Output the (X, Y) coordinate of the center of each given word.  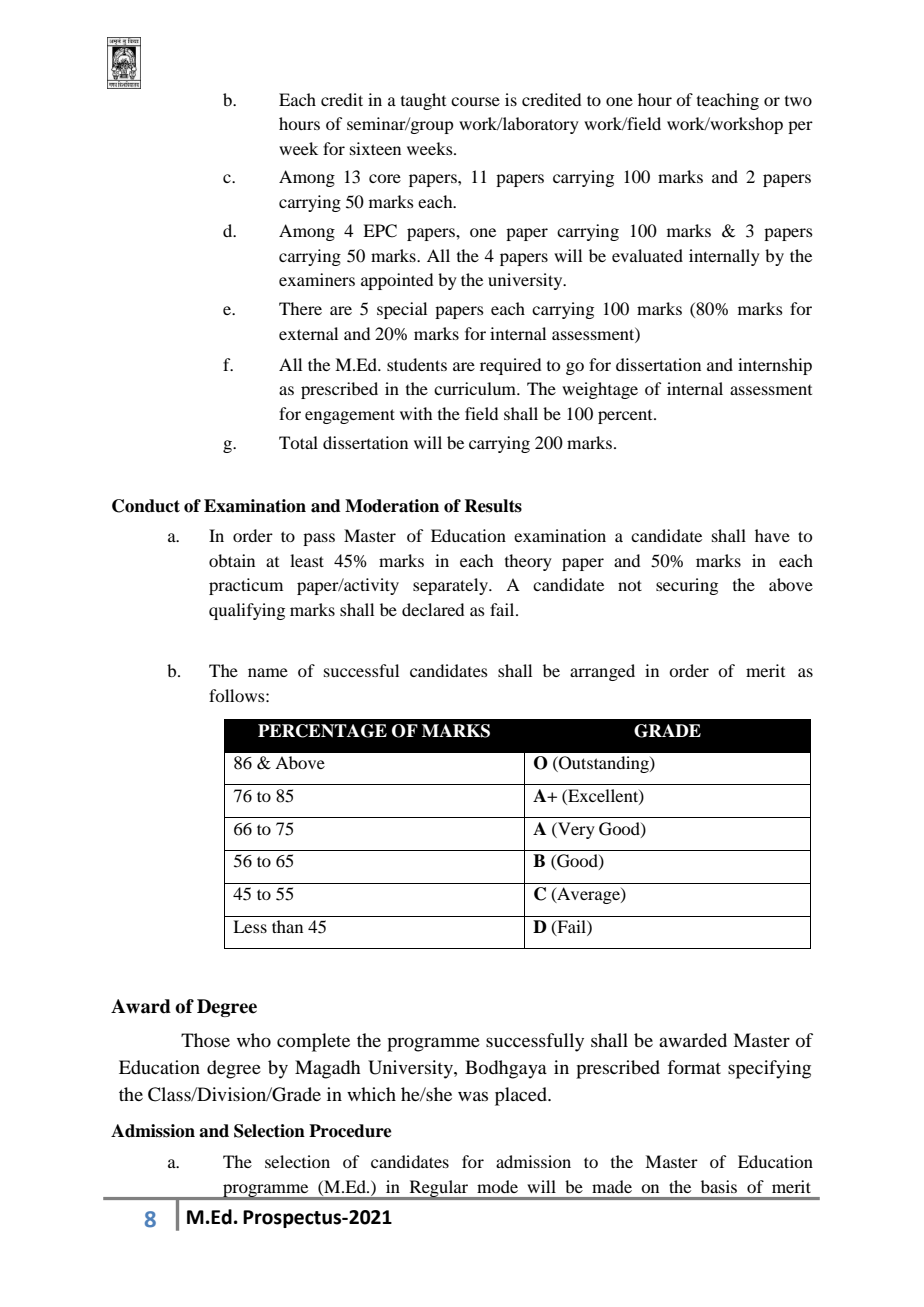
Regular (439, 1190)
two (798, 101)
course (475, 101)
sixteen (375, 148)
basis (719, 1186)
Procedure (350, 1131)
